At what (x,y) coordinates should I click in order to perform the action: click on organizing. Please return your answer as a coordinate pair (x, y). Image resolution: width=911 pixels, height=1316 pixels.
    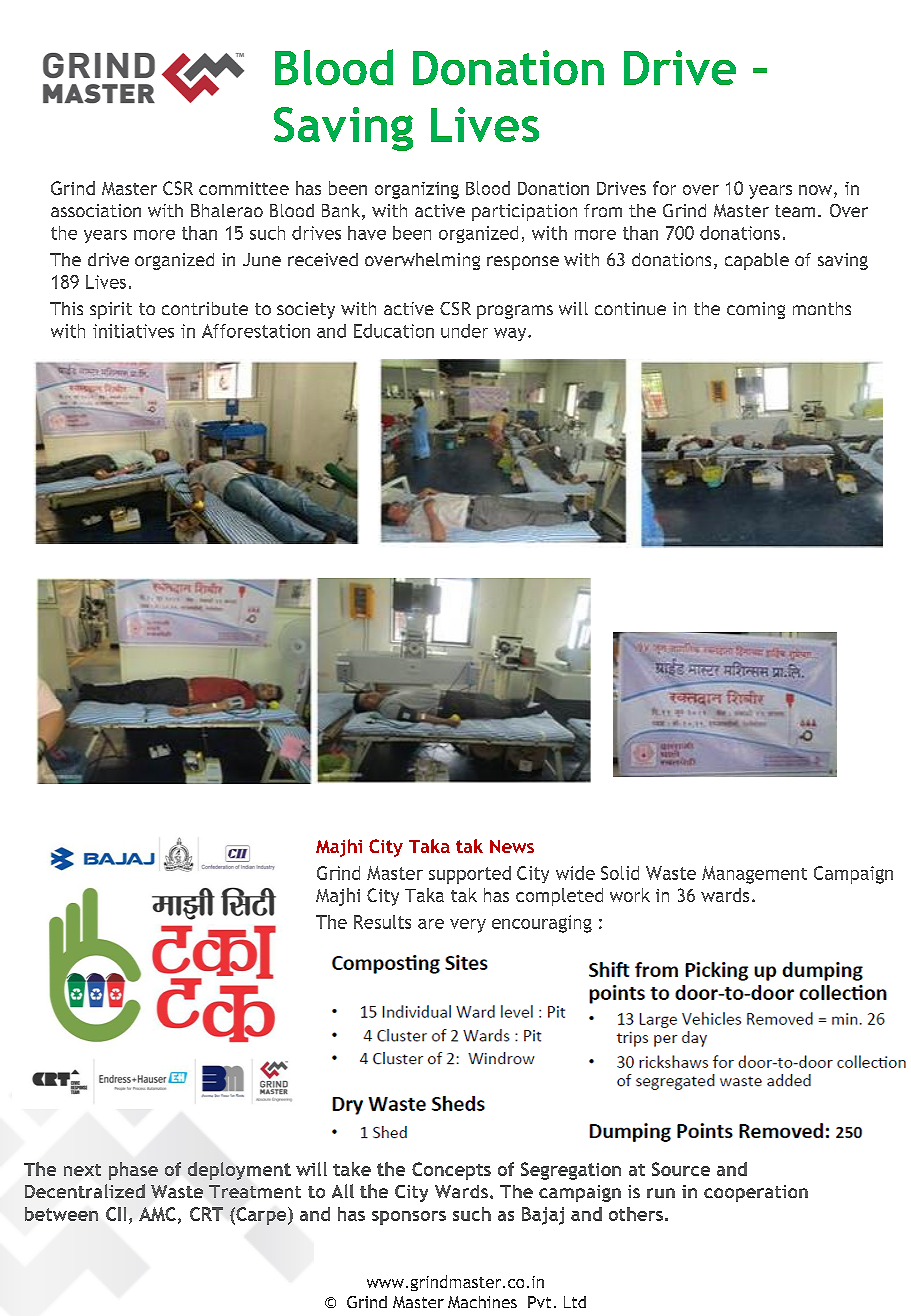
    Looking at the image, I should click on (417, 190).
